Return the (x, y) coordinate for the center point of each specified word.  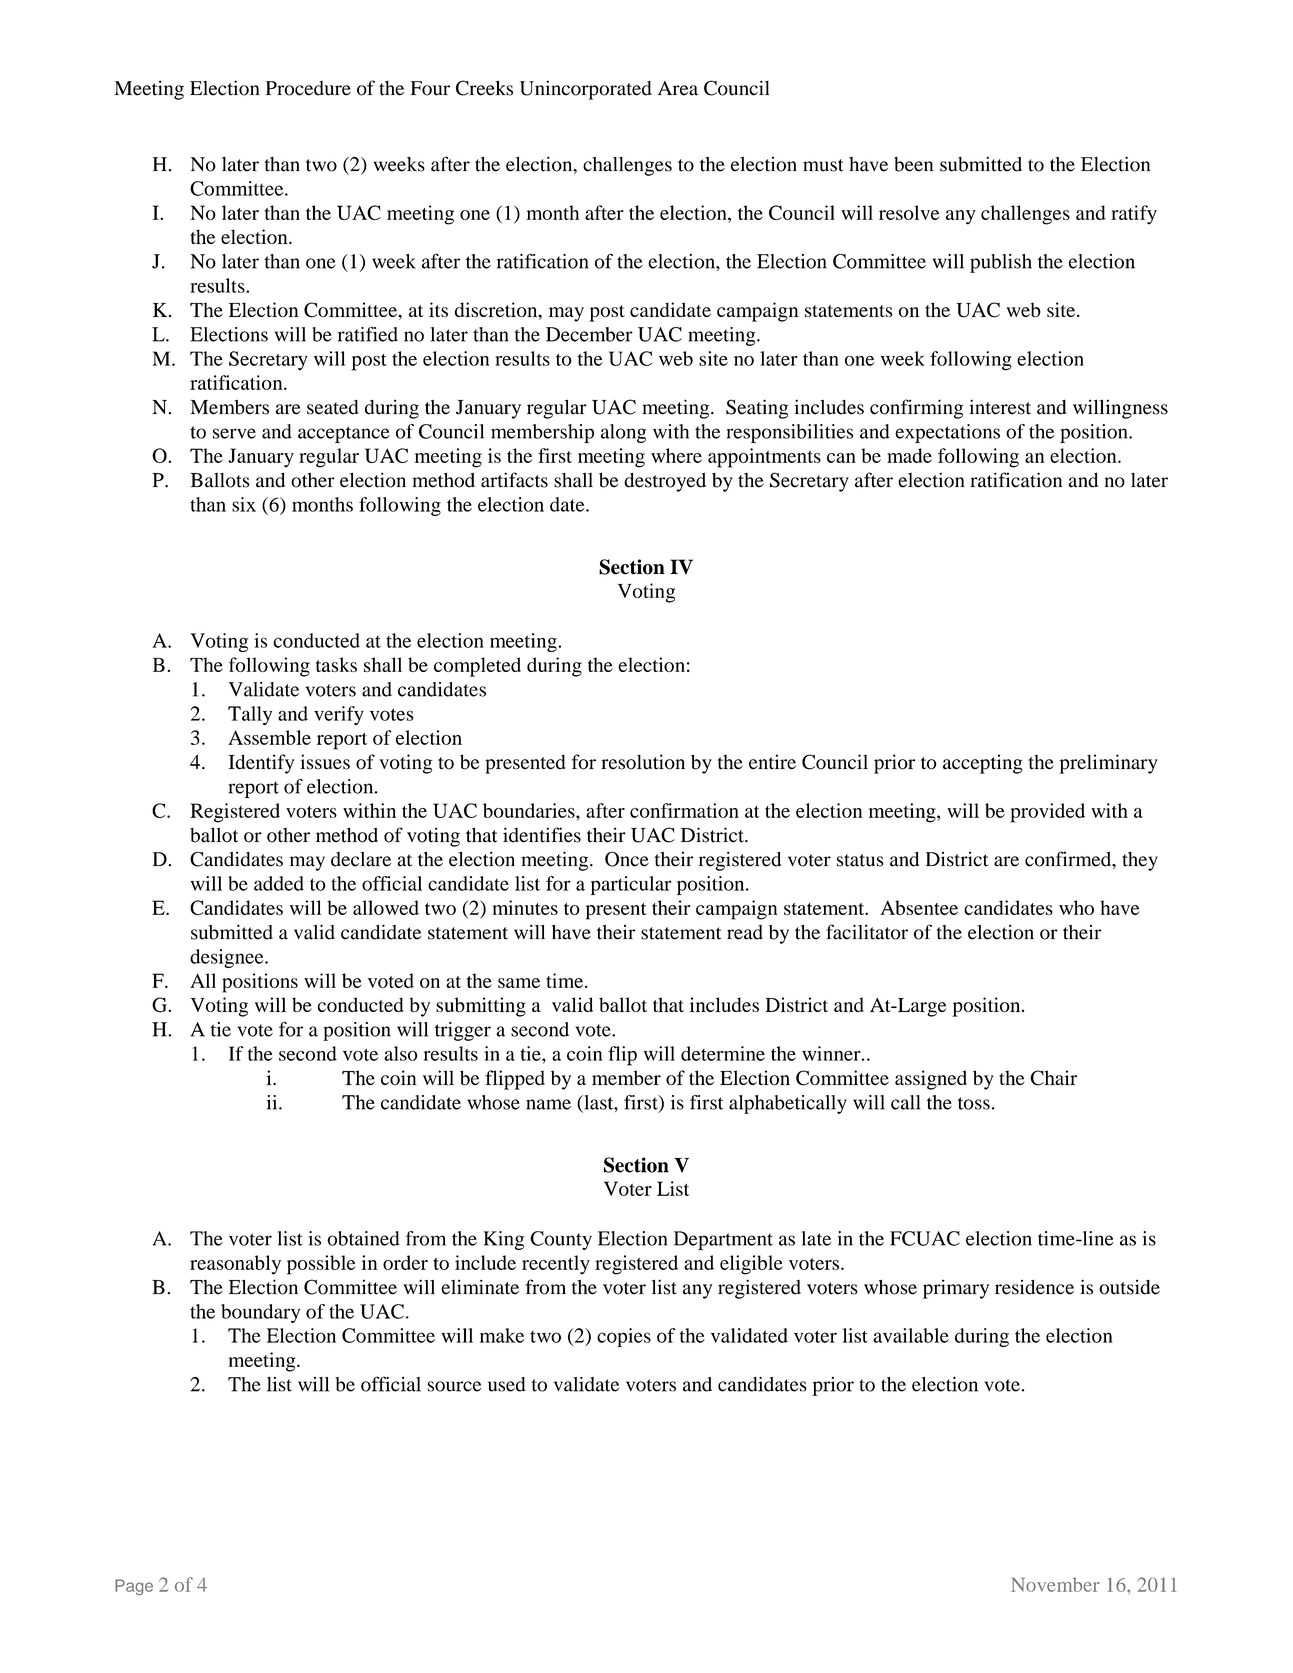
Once (627, 859)
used (507, 1384)
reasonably (235, 1265)
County (561, 1240)
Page (134, 1587)
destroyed (665, 482)
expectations (947, 433)
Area (678, 88)
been (913, 164)
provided (1048, 813)
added (279, 883)
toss (974, 1103)
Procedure (308, 88)
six (244, 504)
